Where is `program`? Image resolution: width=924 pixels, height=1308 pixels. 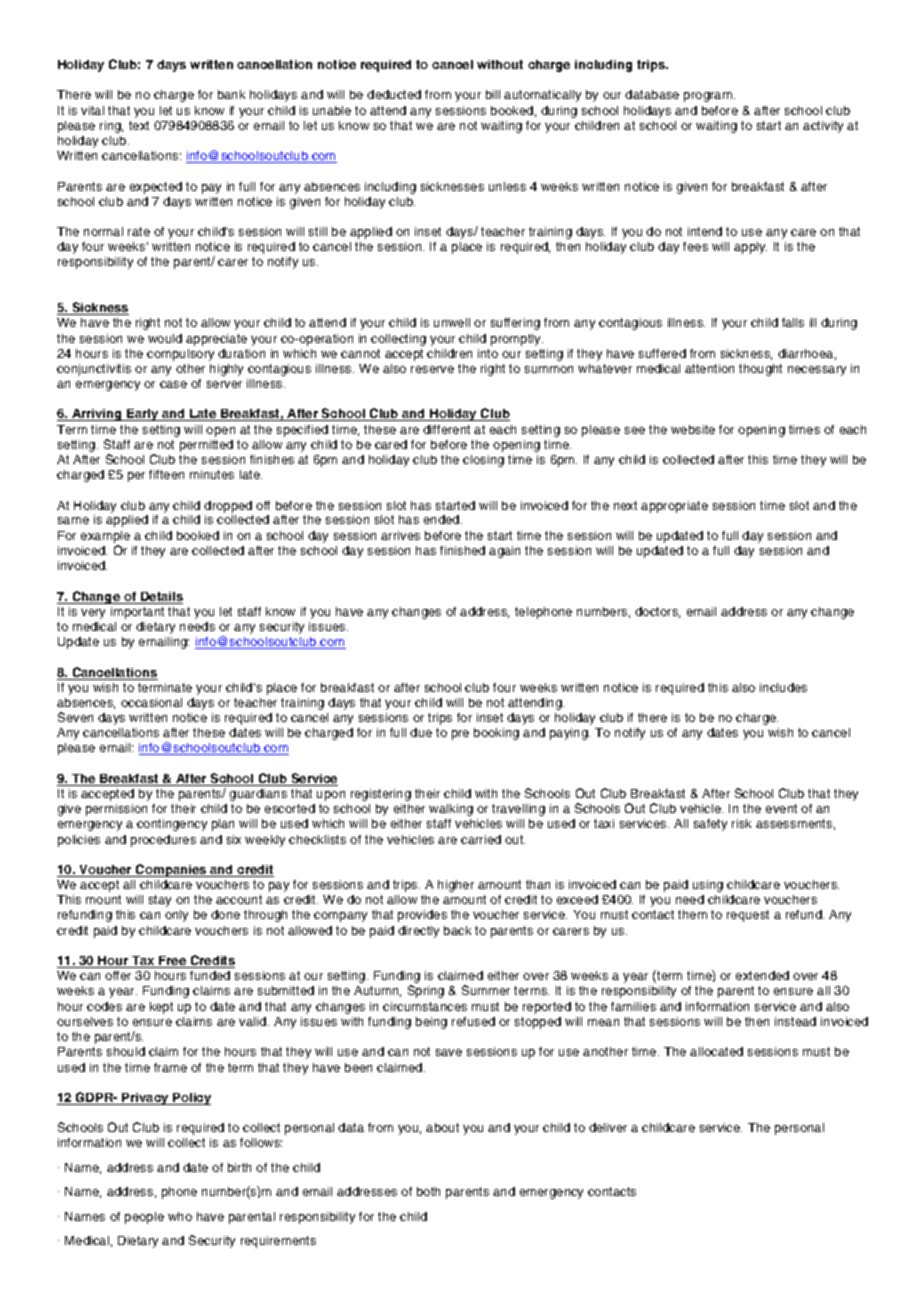 program is located at coordinates (709, 97).
